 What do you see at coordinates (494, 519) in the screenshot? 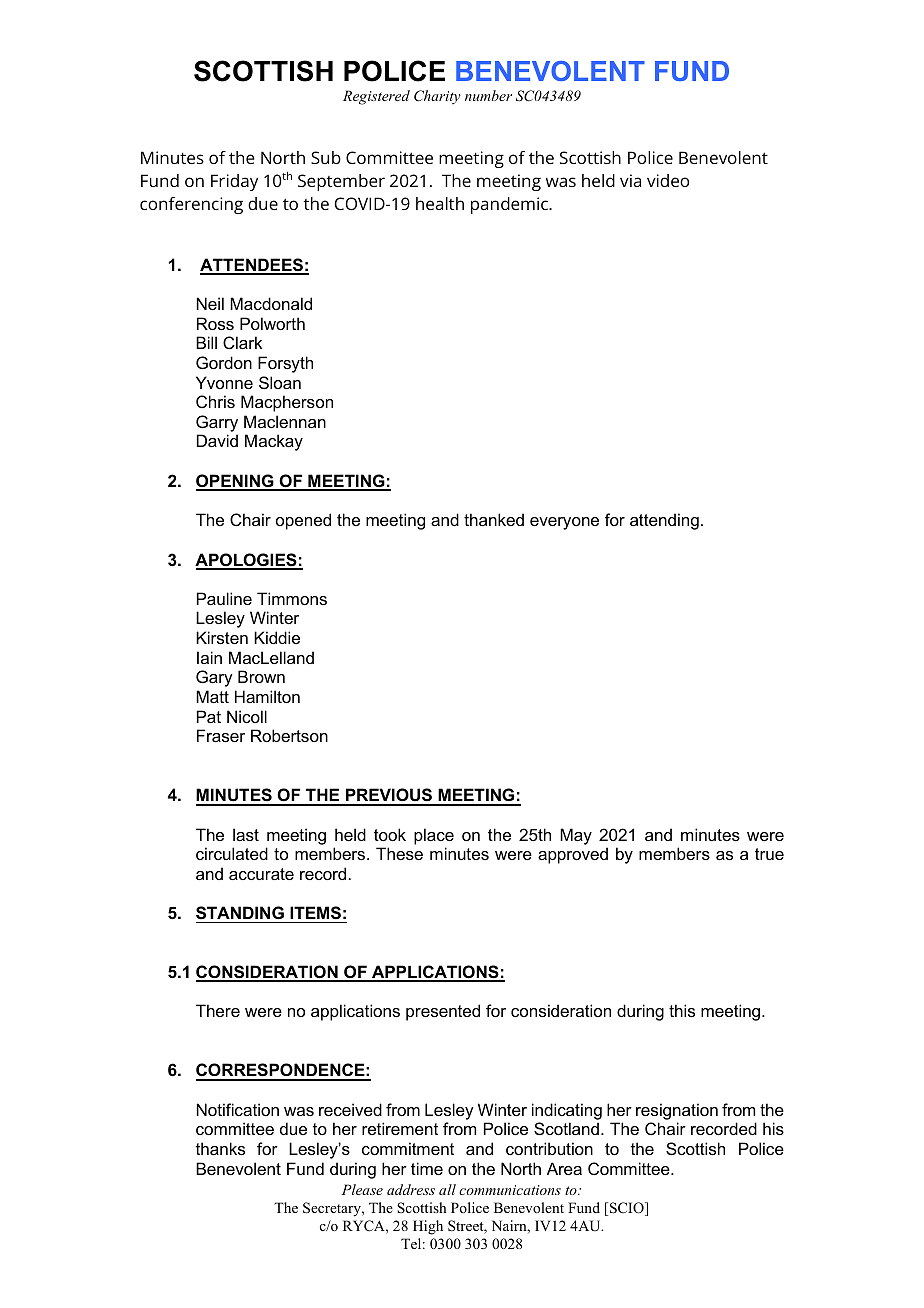
I see `thanked` at bounding box center [494, 519].
